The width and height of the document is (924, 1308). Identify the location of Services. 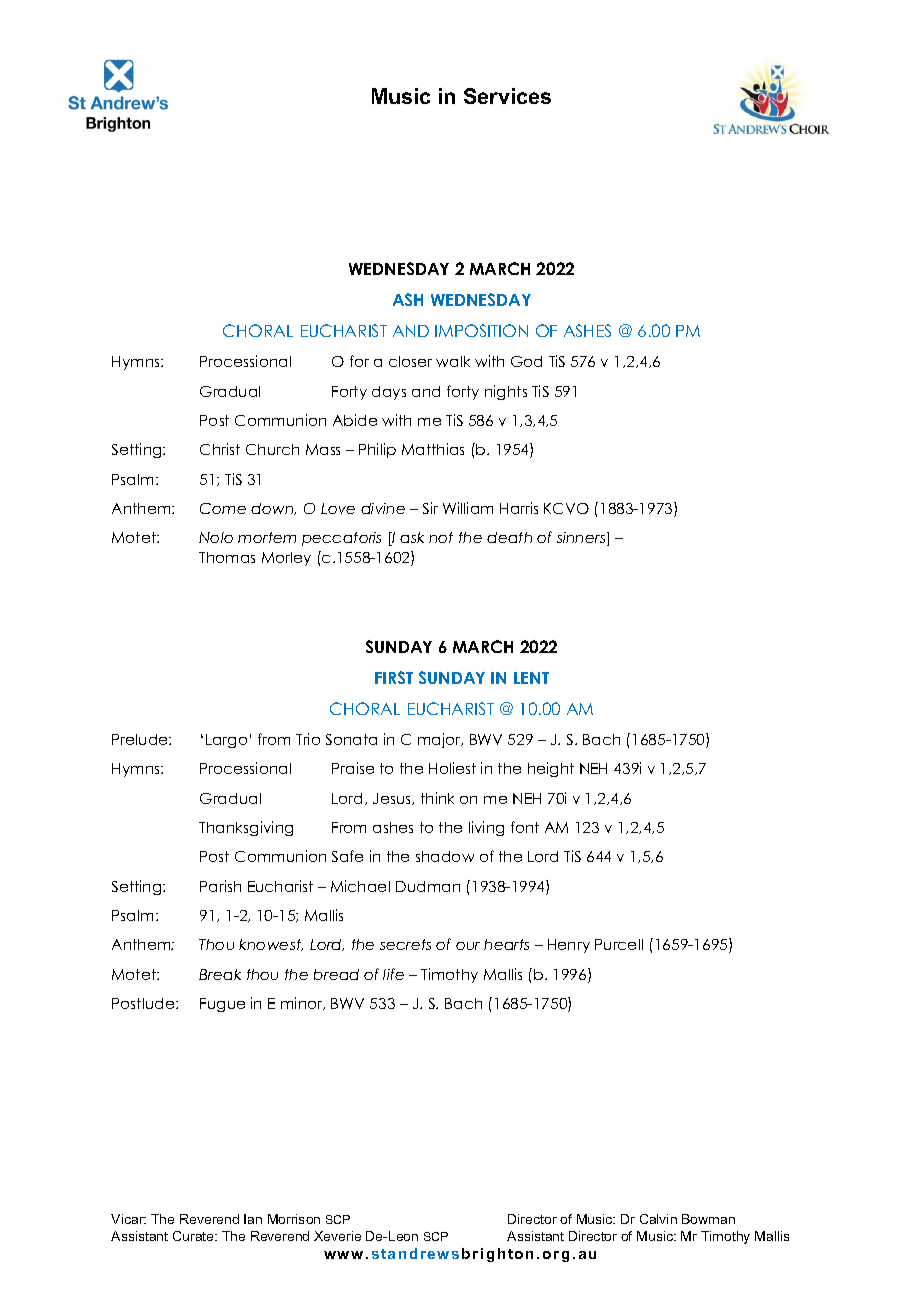
(507, 96).
